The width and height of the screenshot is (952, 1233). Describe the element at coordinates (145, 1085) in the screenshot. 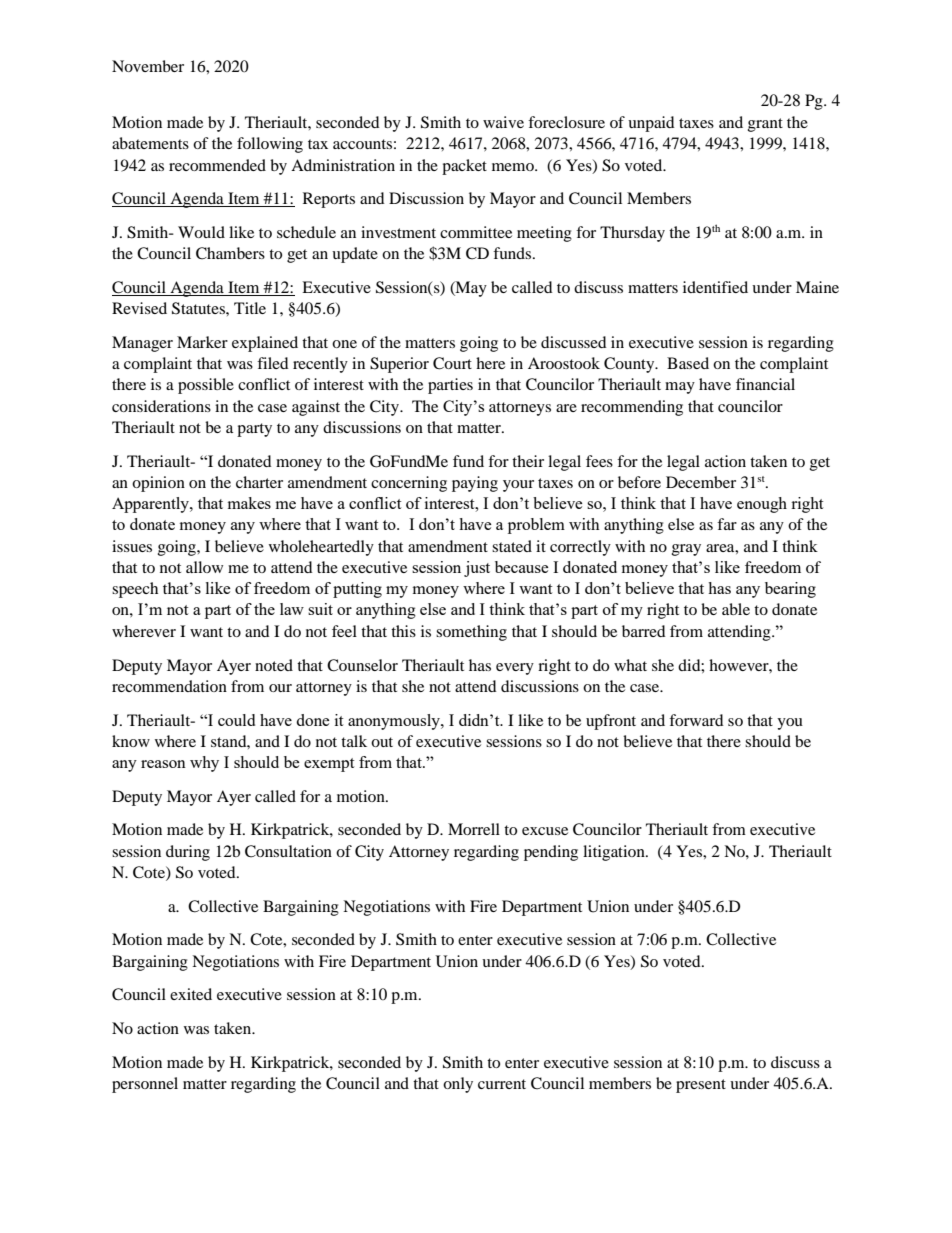

I see `personnel` at that location.
